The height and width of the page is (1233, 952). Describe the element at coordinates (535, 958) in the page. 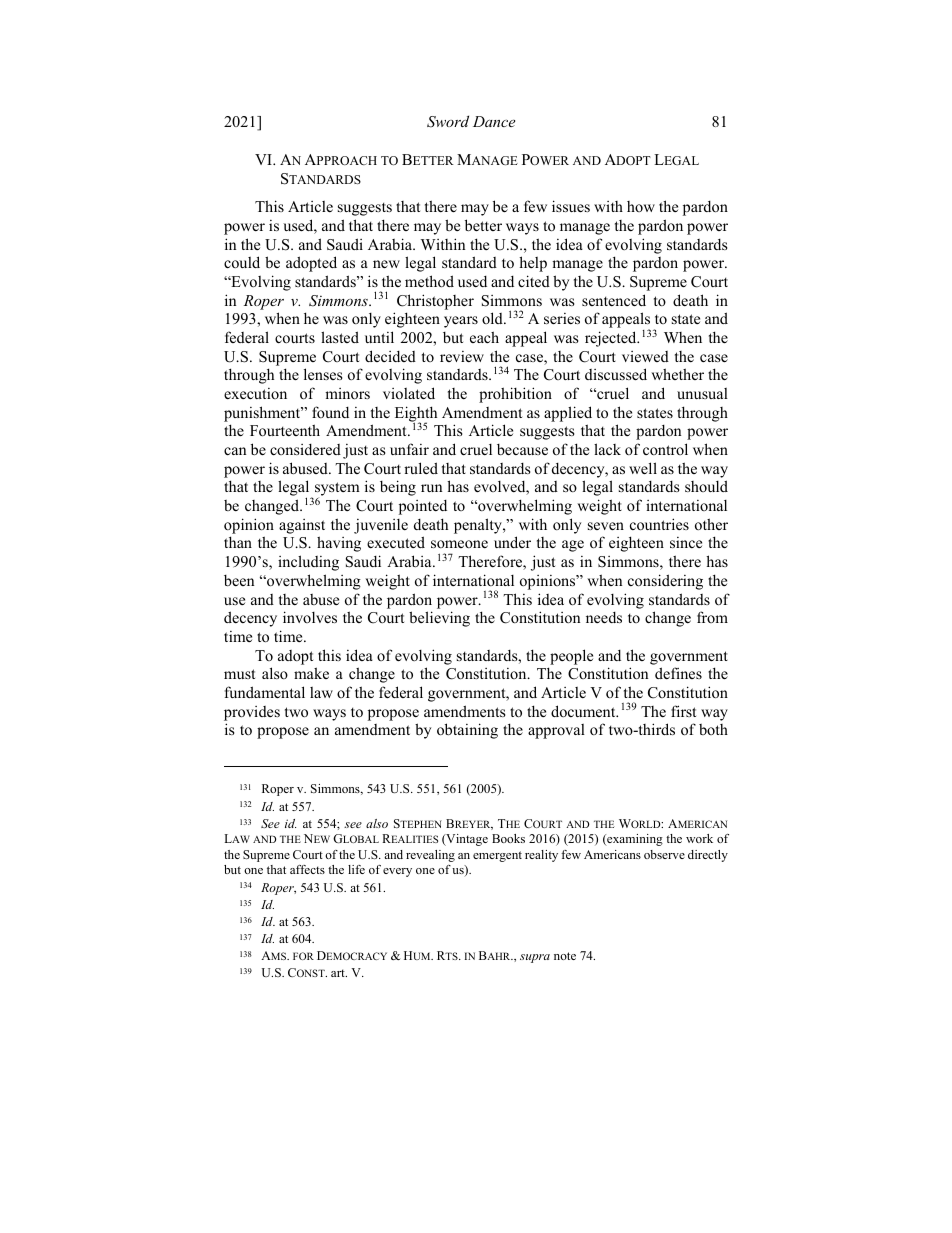

I see `supra` at that location.
